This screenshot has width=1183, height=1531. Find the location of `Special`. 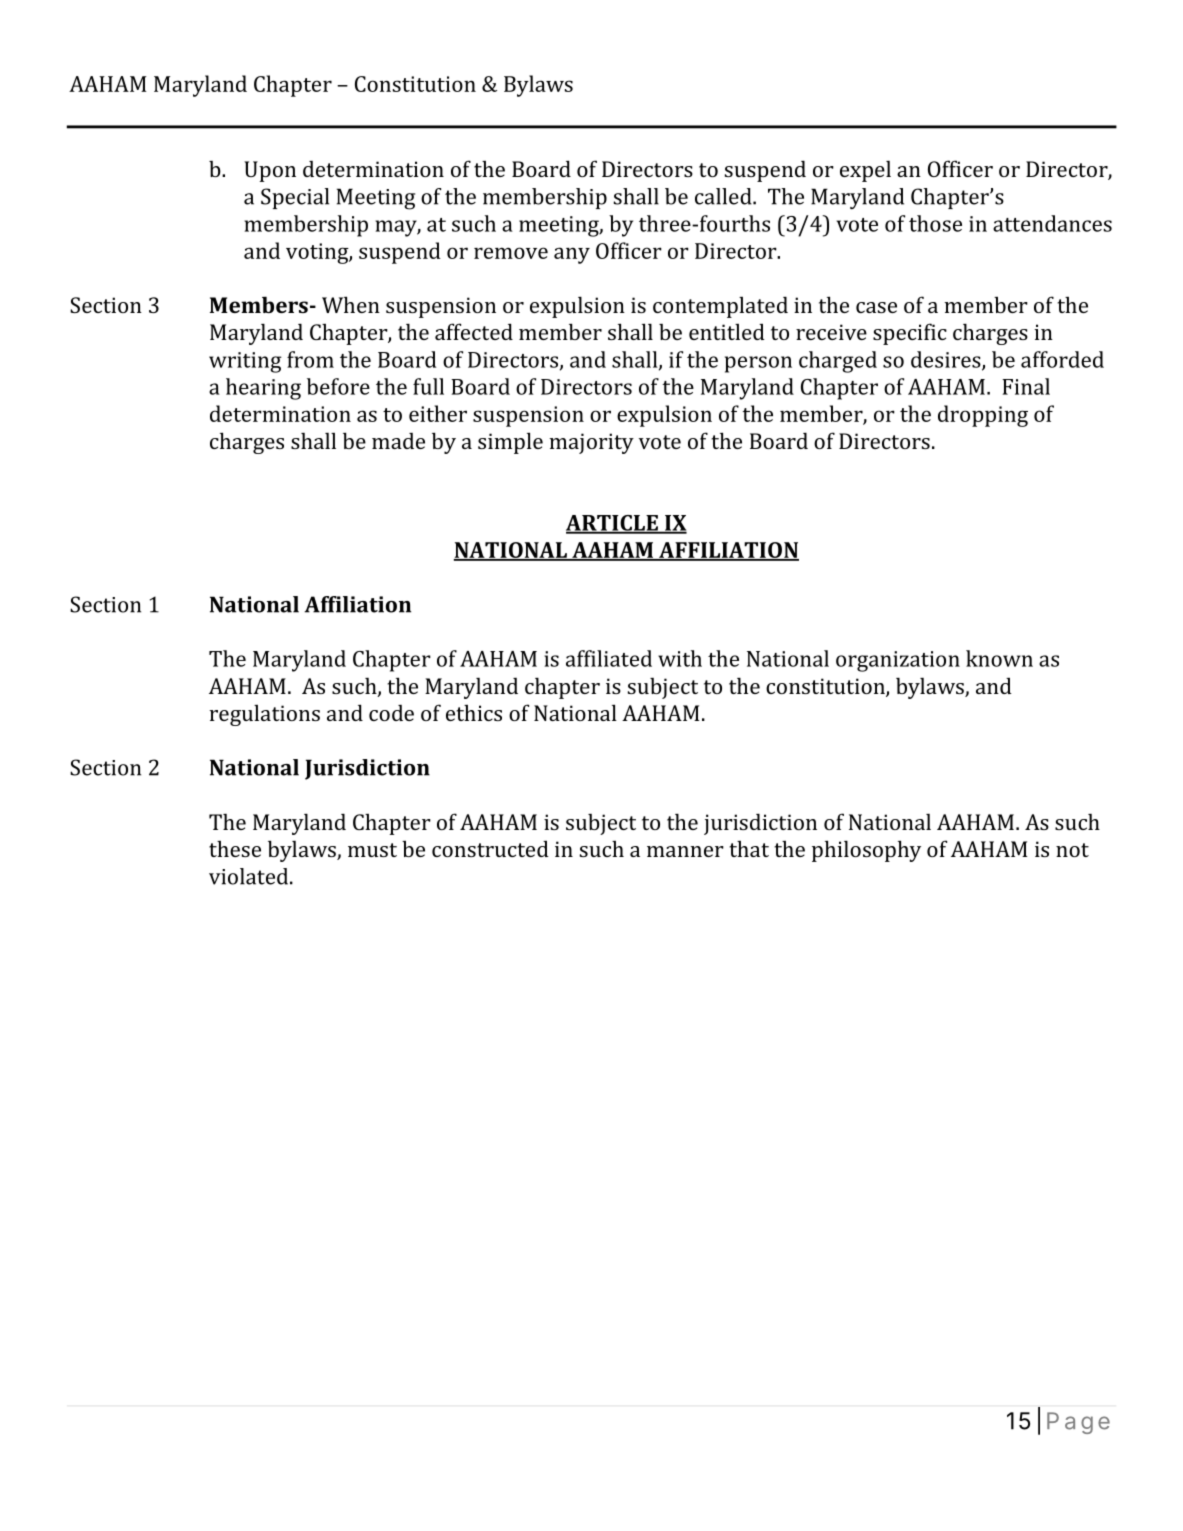

Special is located at coordinates (295, 198).
